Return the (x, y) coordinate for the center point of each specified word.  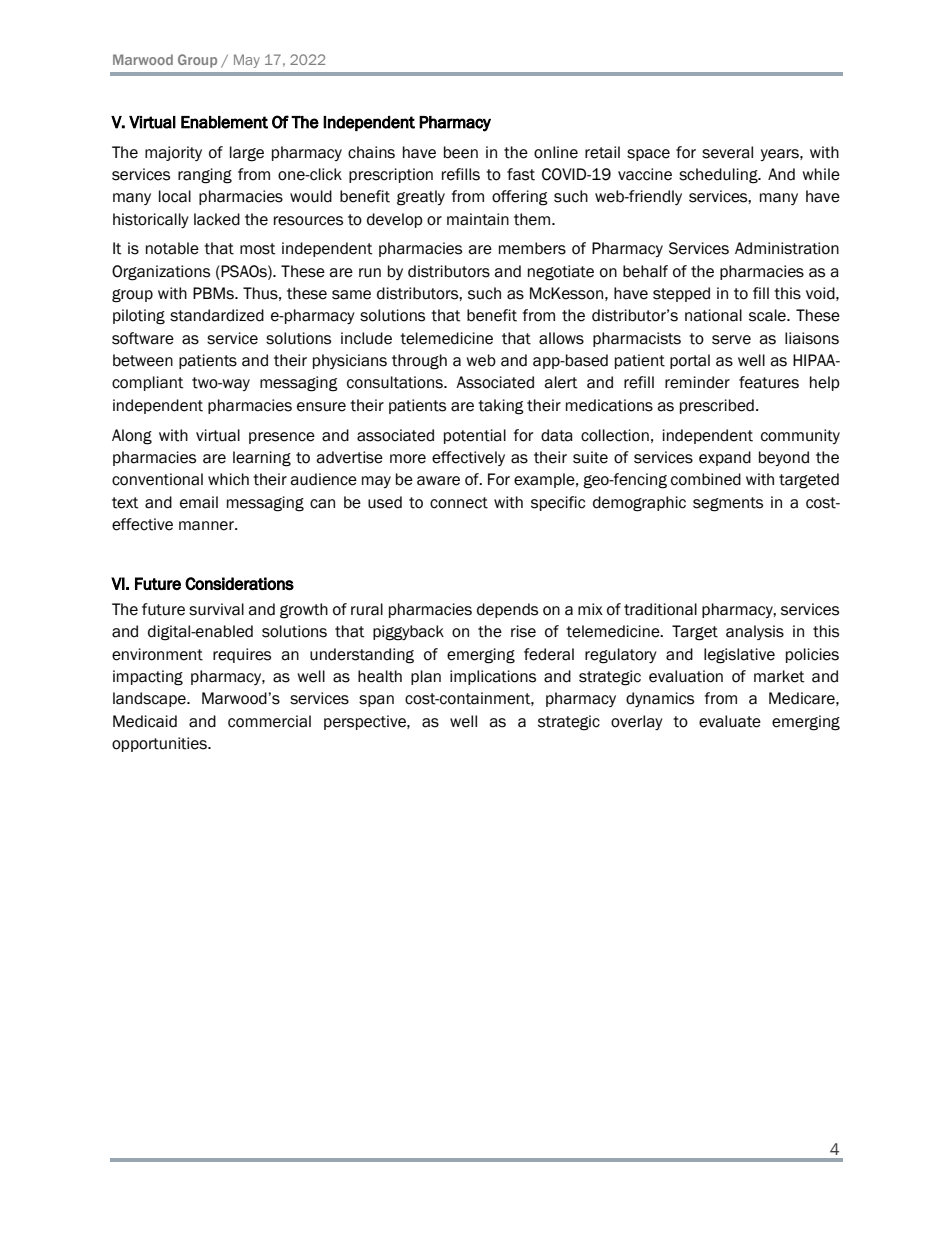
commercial (269, 721)
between (143, 360)
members (532, 248)
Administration (787, 248)
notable (172, 248)
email (199, 502)
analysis (755, 632)
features (769, 382)
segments (728, 504)
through (419, 362)
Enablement (224, 122)
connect (459, 503)
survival (216, 609)
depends (507, 610)
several (727, 152)
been (461, 152)
